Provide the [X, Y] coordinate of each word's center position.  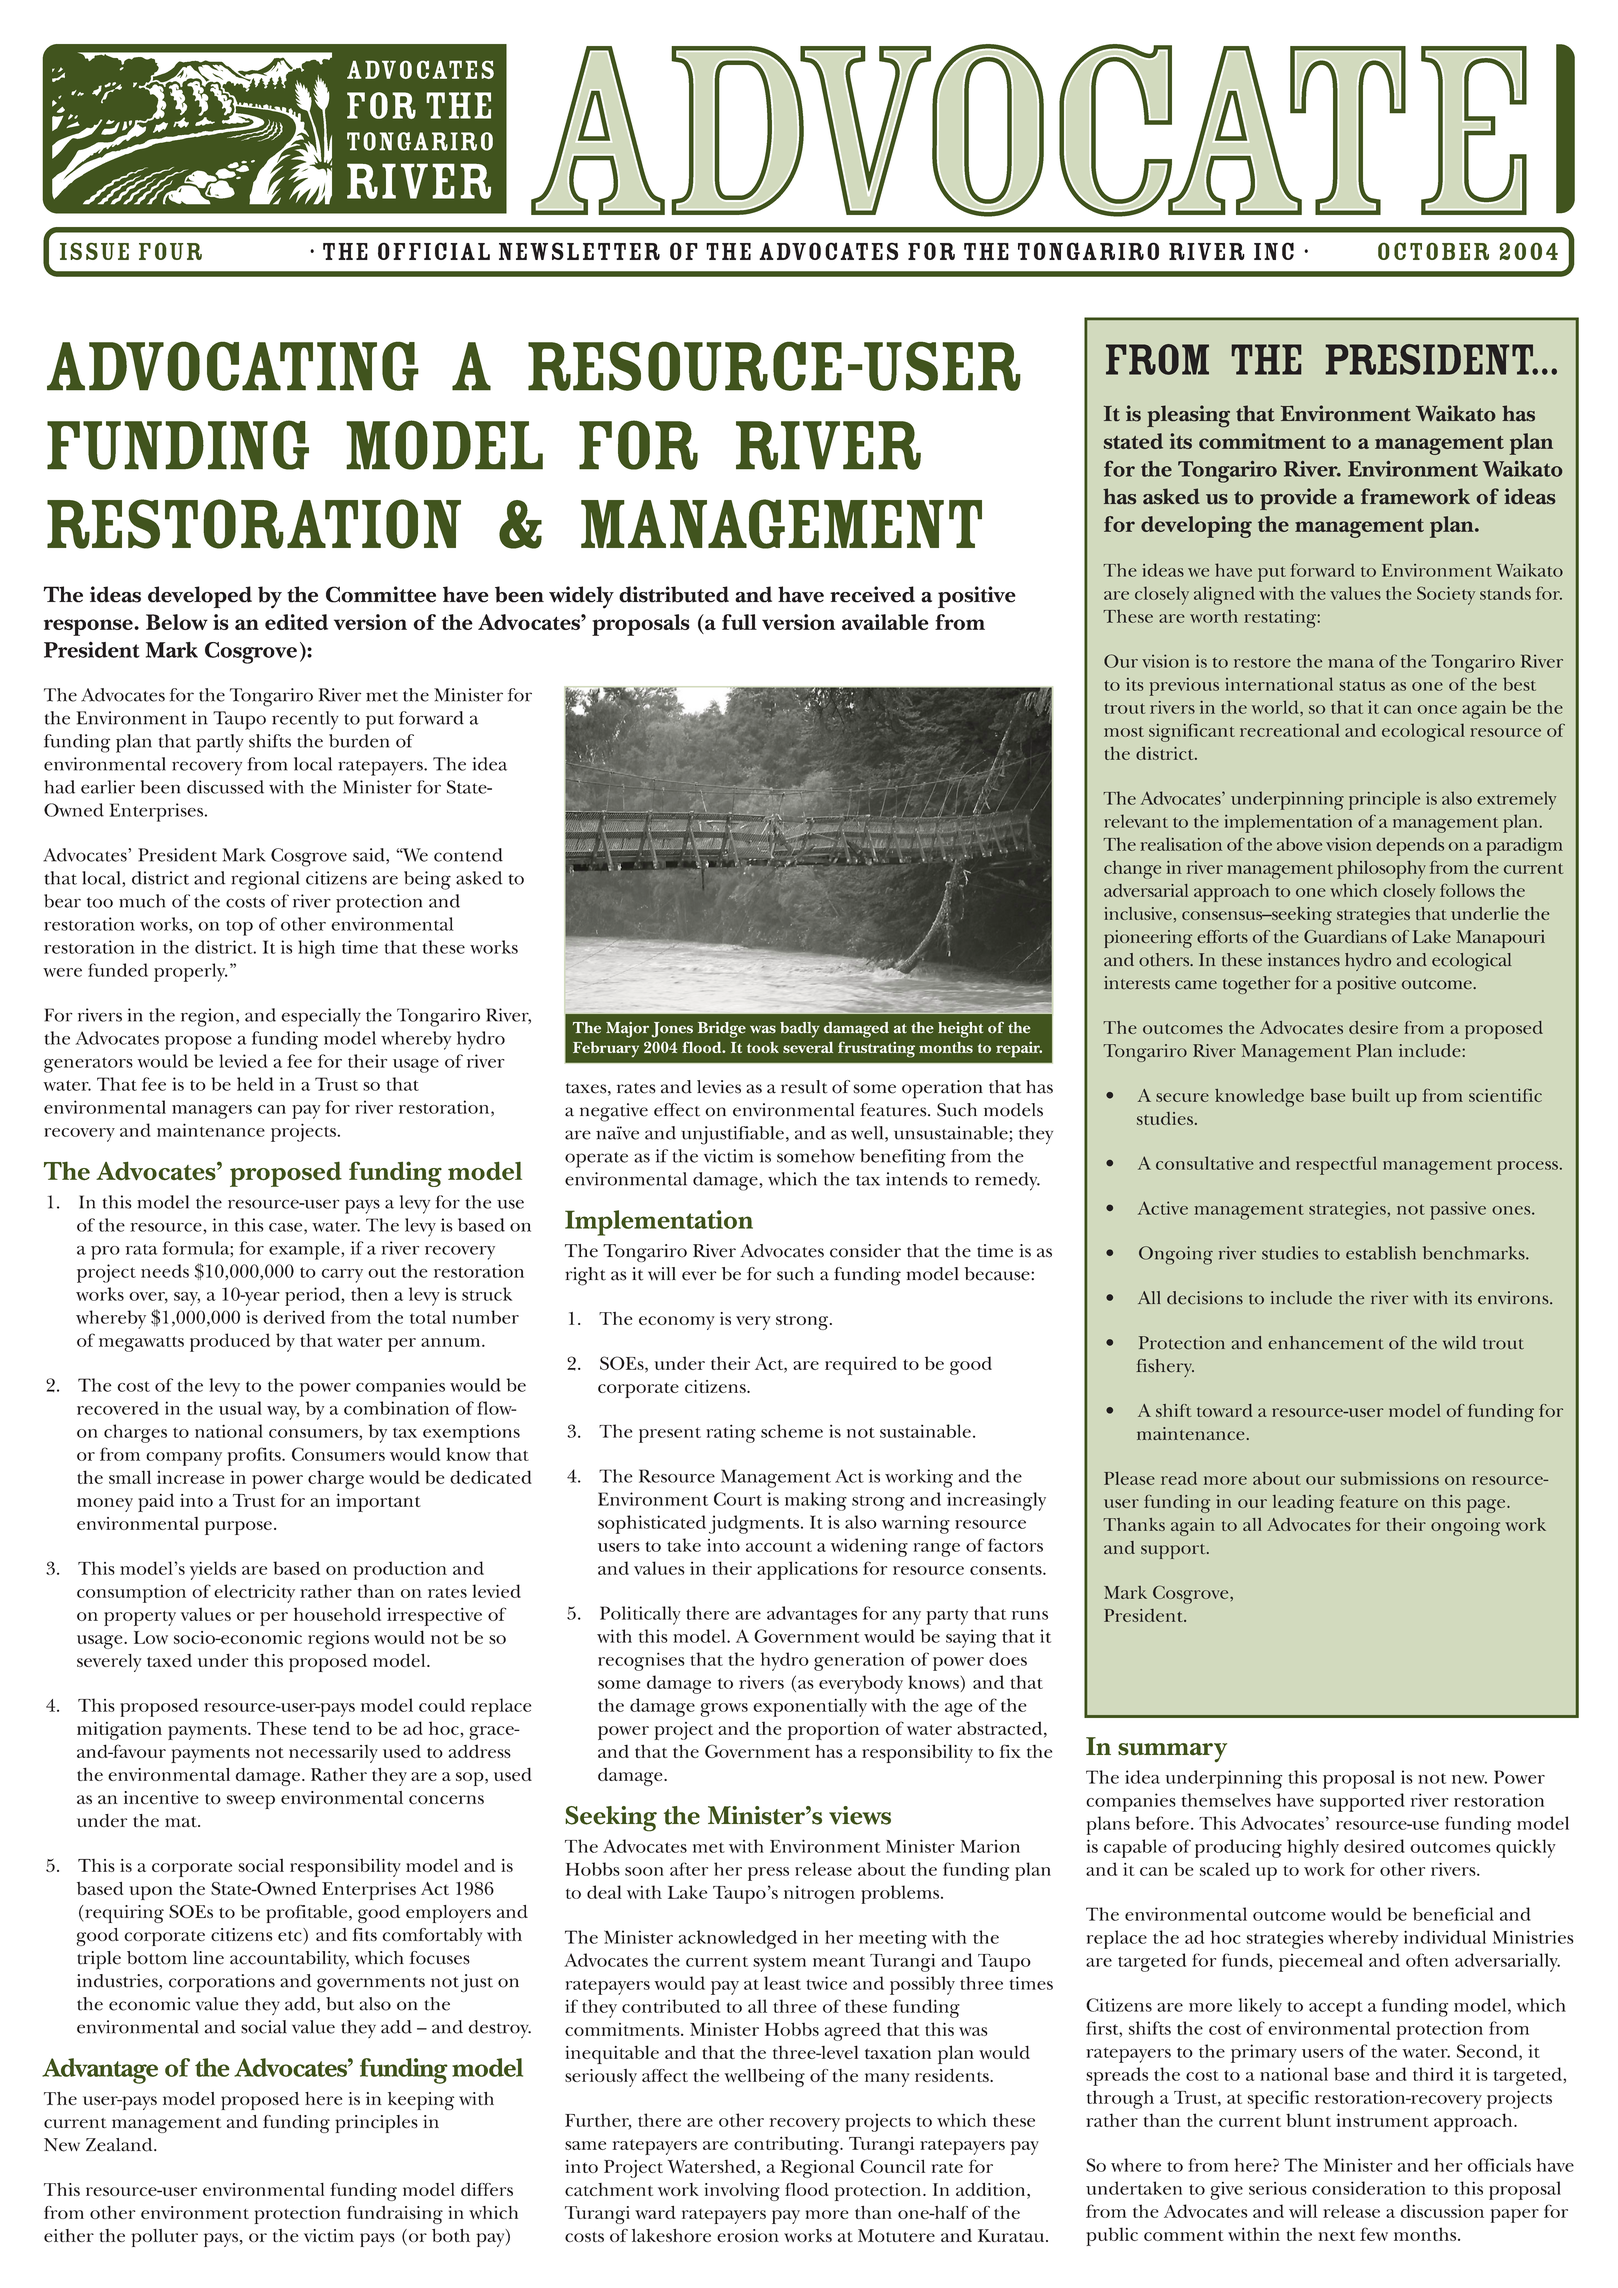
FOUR [170, 251]
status [1362, 685]
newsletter [579, 251]
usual [240, 1408]
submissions [1389, 1478]
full [739, 622]
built [1371, 1095]
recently [305, 720]
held [255, 1084]
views [860, 1815]
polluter [164, 2238]
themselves [1226, 1800]
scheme [792, 1431]
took [763, 1047]
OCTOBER [1433, 251]
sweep [251, 1802]
